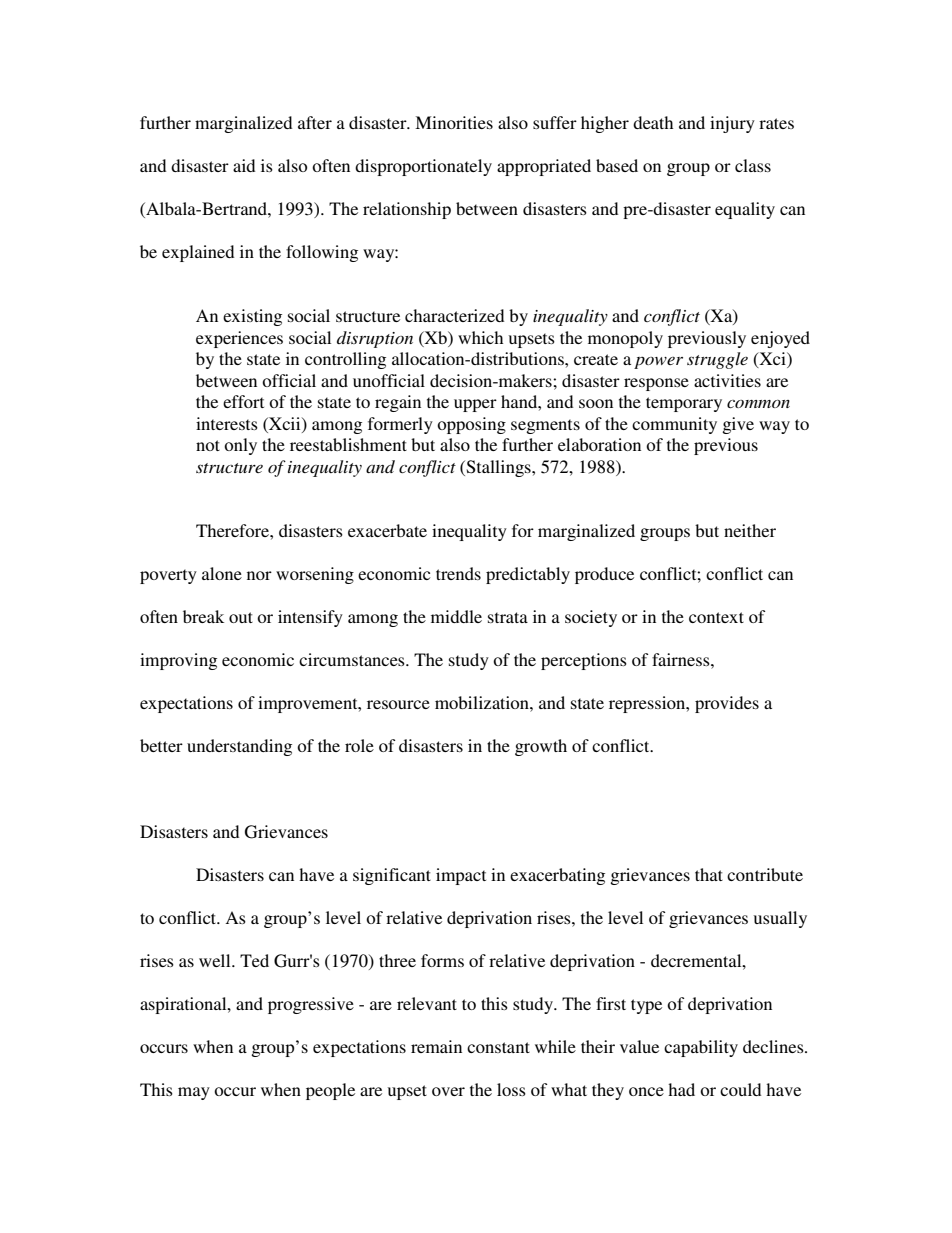  What do you see at coordinates (244, 165) in the screenshot?
I see `aid` at bounding box center [244, 165].
